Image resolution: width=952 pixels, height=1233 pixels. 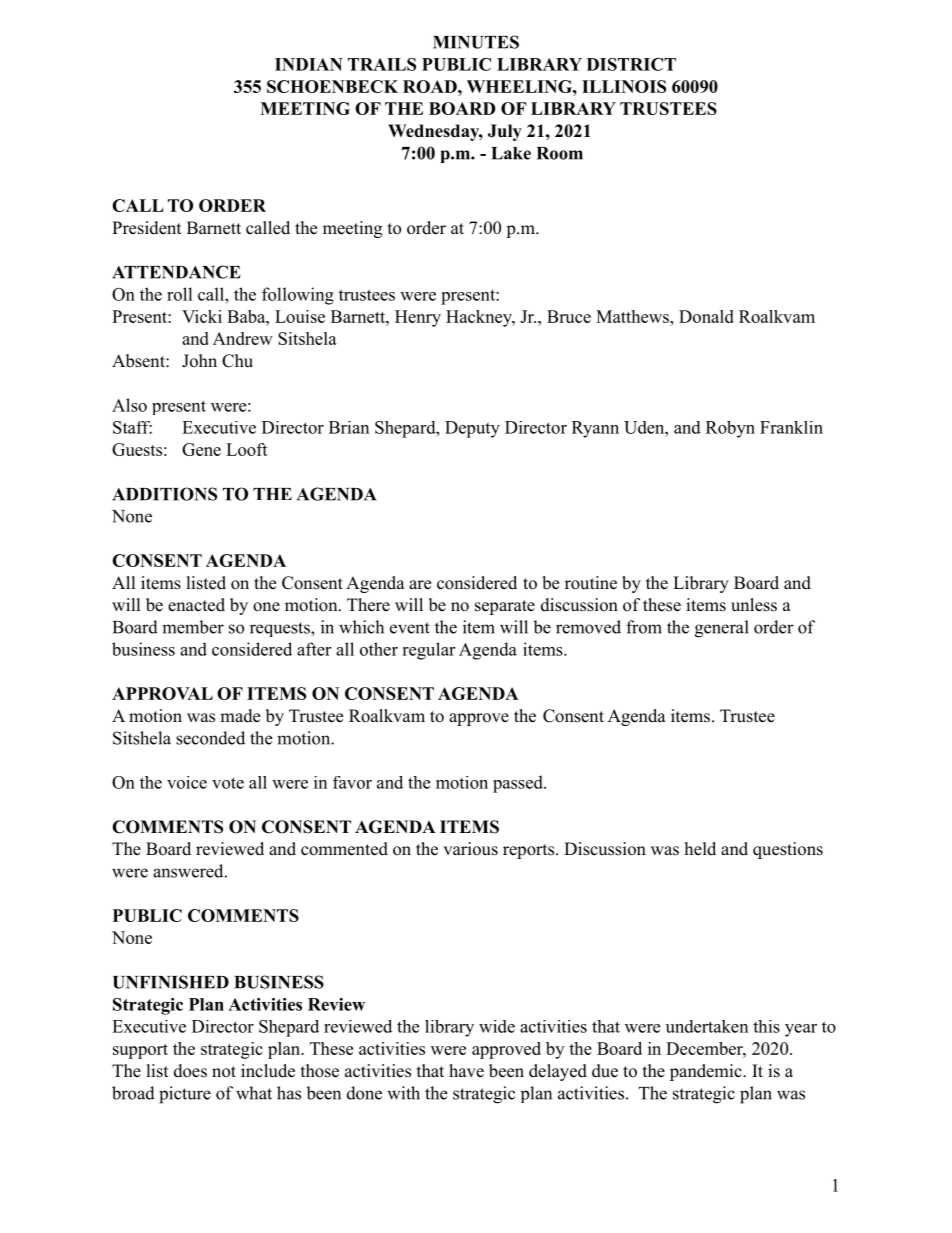 I want to click on DISTRICT, so click(x=631, y=64).
